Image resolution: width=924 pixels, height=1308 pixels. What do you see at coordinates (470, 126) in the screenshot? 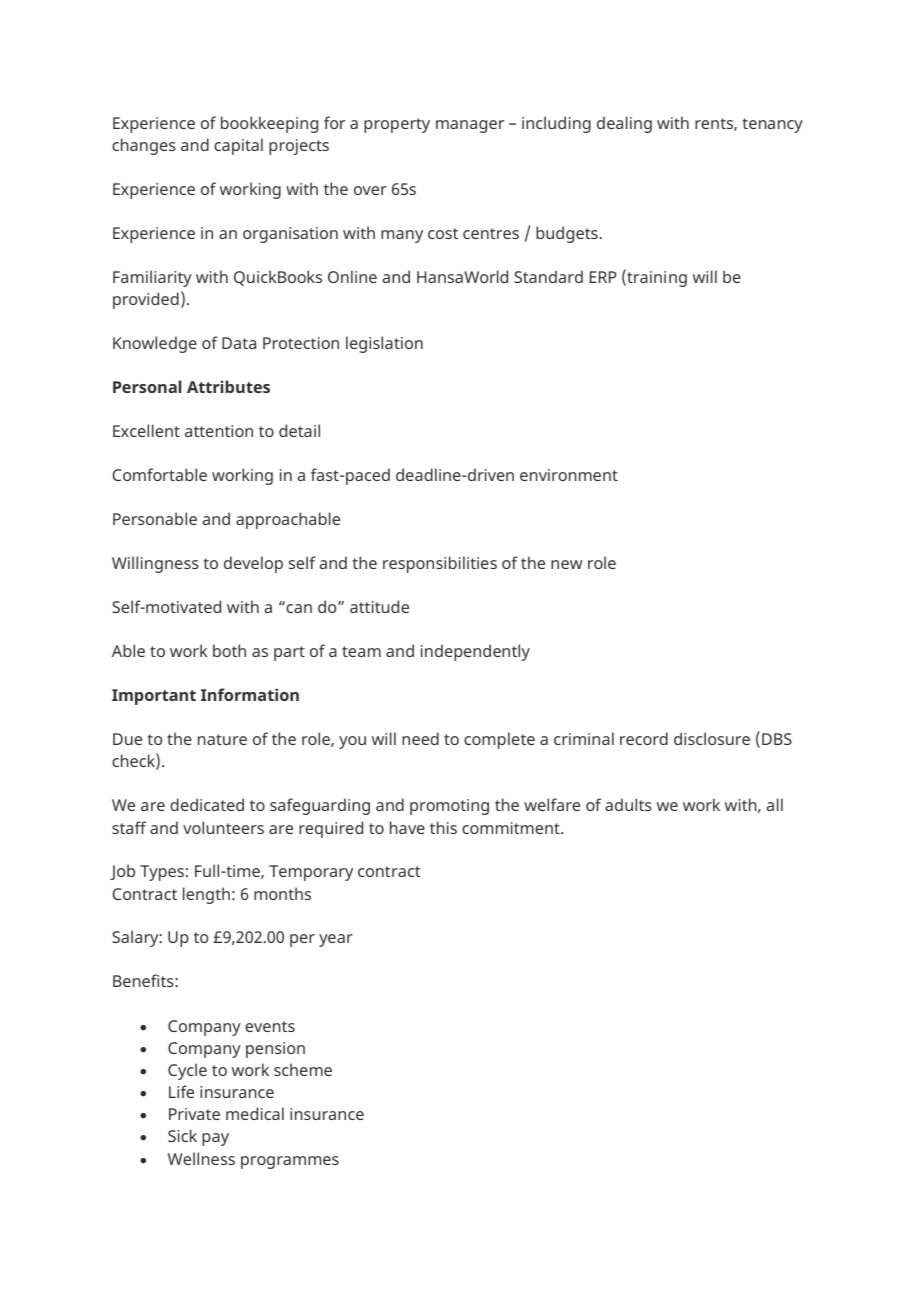
I see `manager` at bounding box center [470, 126].
